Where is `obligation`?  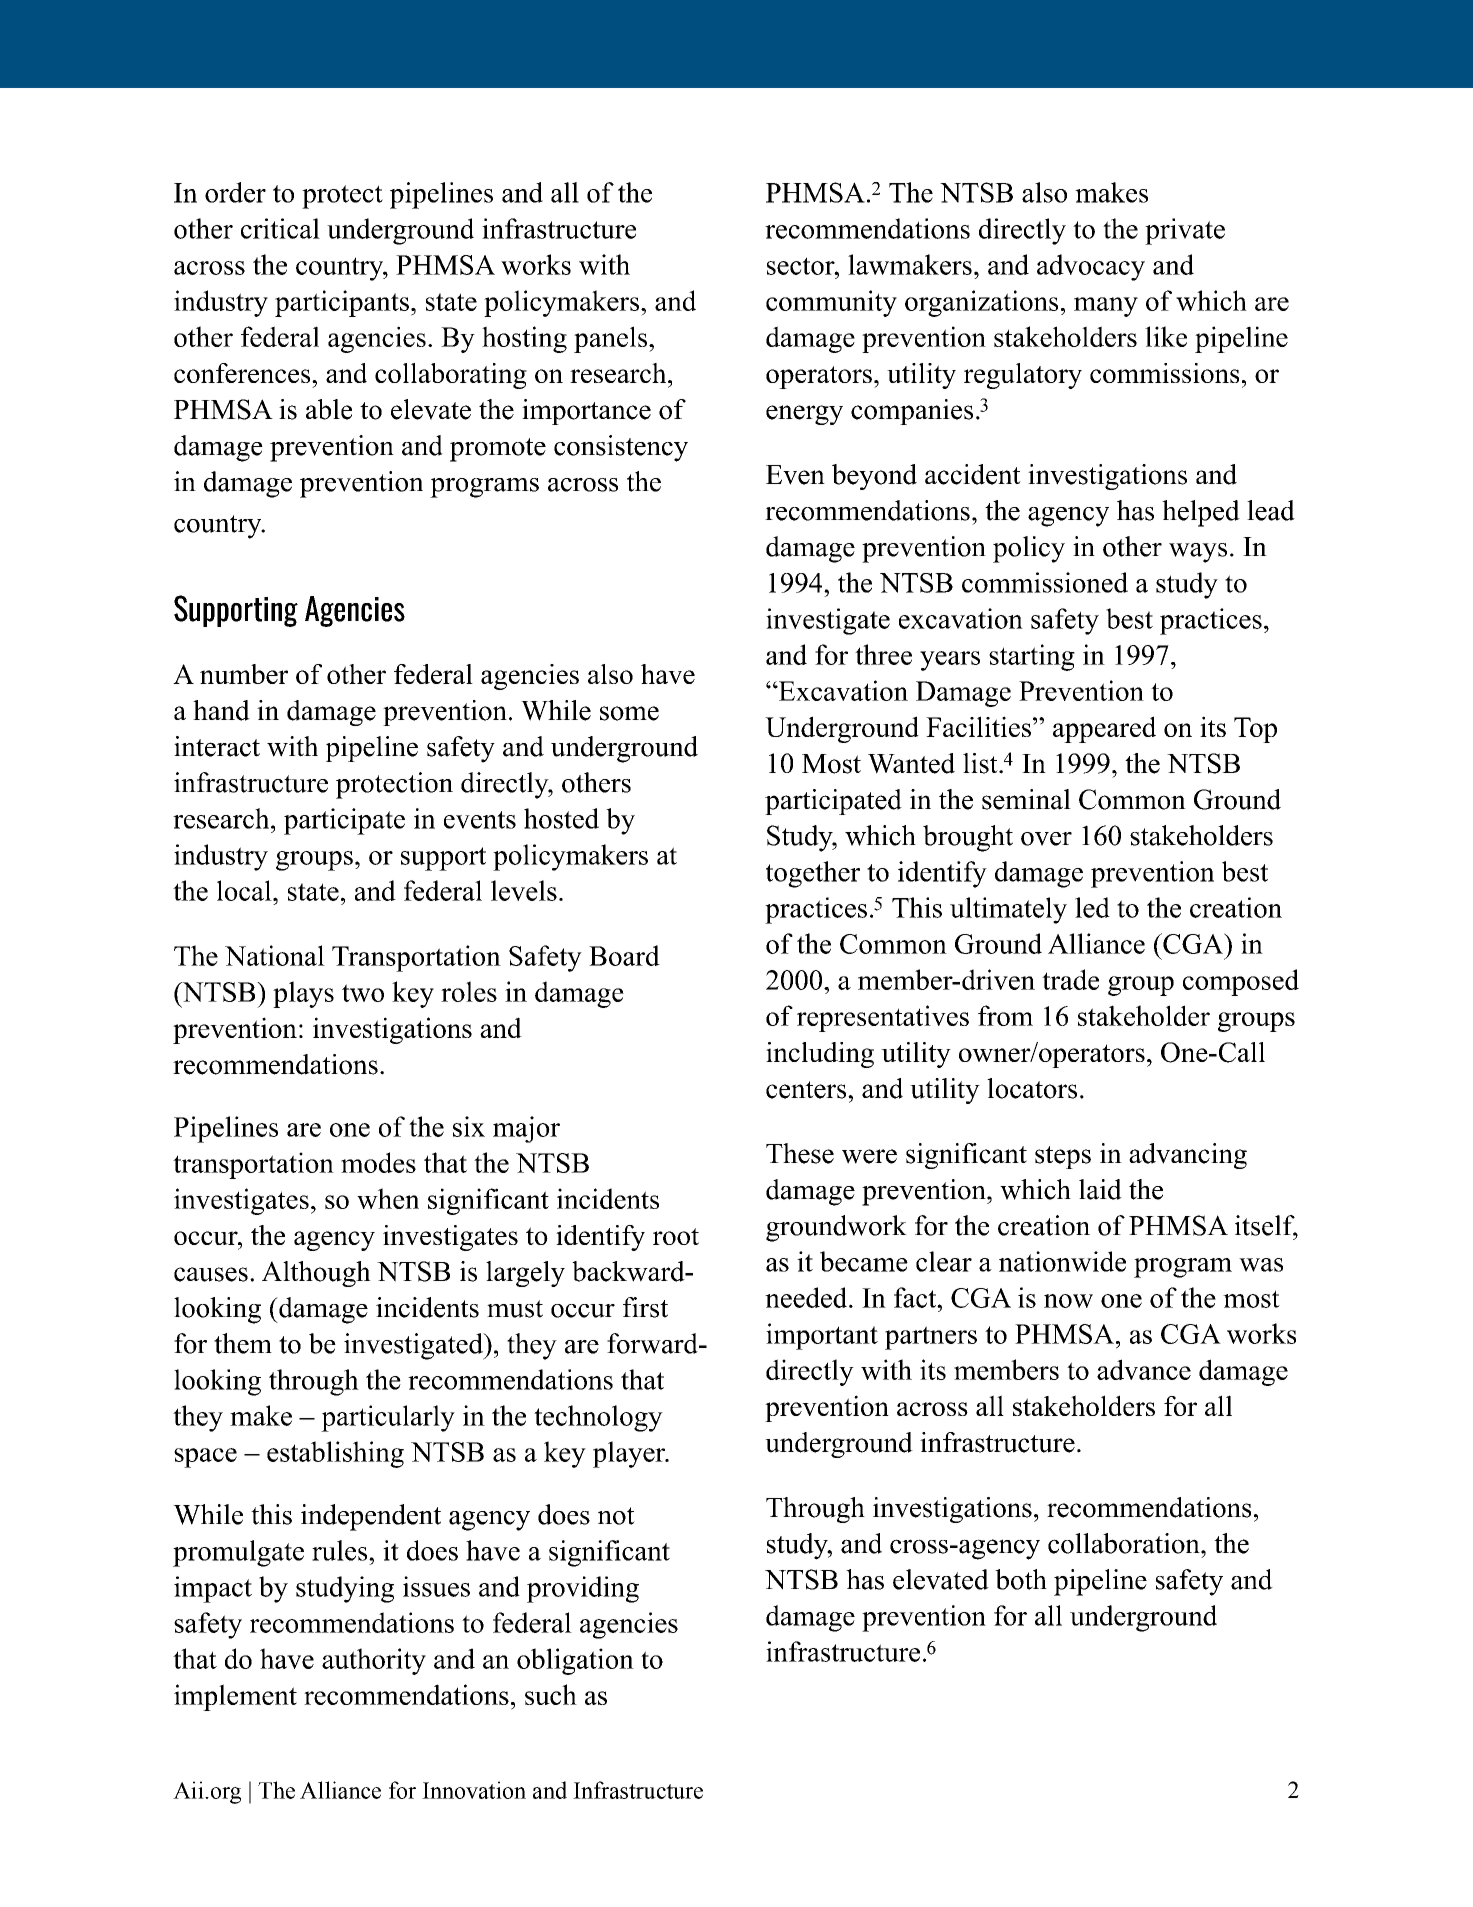
obligation is located at coordinates (575, 1661).
